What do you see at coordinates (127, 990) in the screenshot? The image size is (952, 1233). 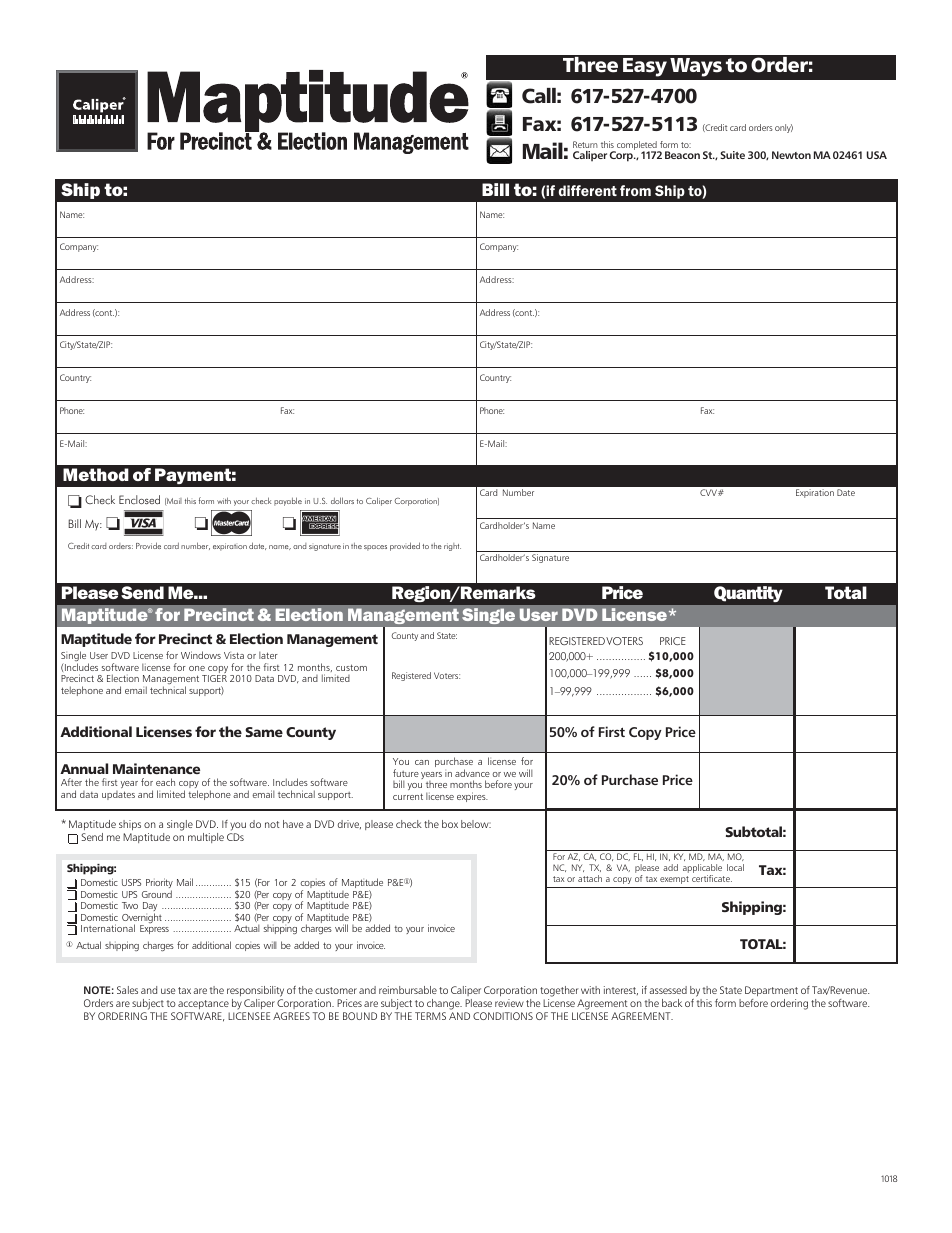 I see `Sales` at bounding box center [127, 990].
